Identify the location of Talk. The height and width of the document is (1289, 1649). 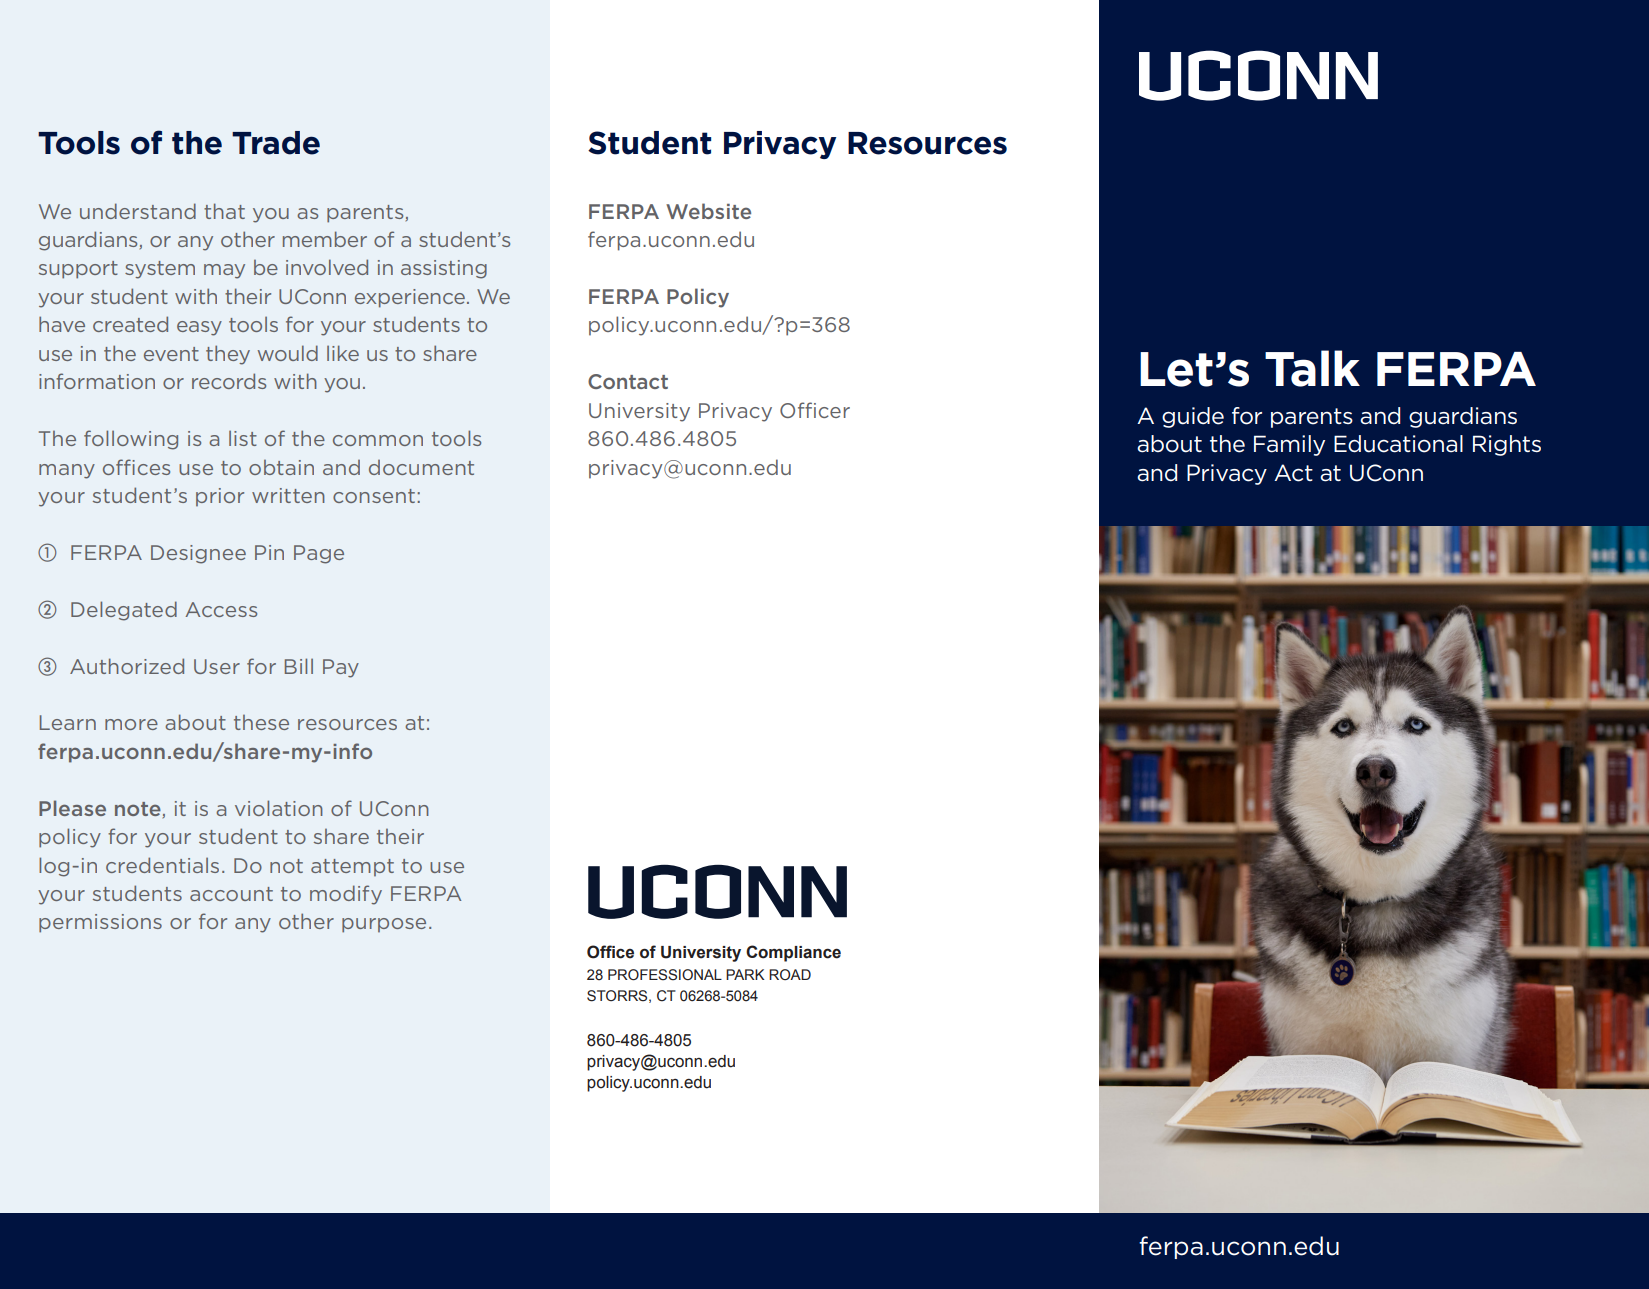
(1312, 368).
